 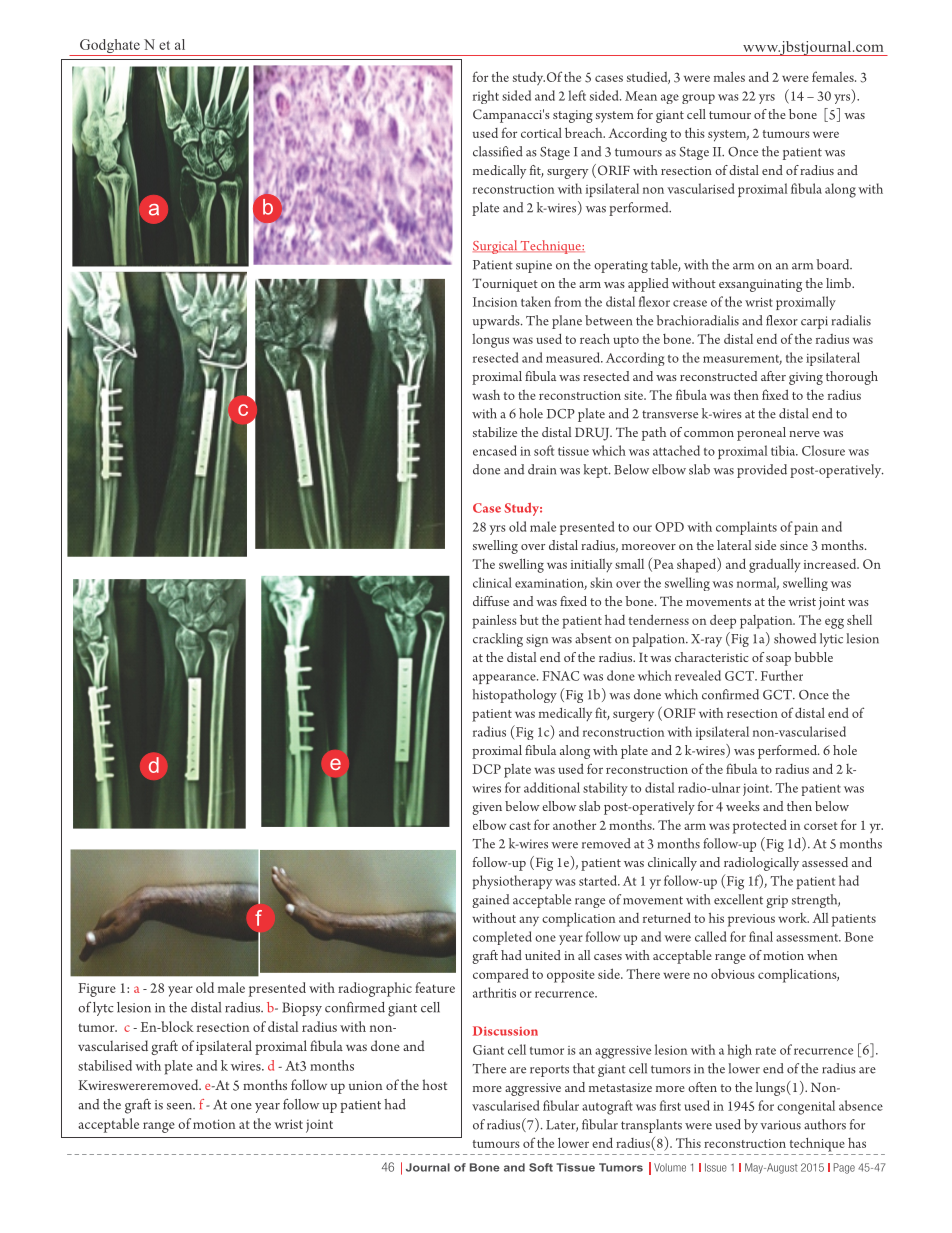 I want to click on classified, so click(x=498, y=151).
